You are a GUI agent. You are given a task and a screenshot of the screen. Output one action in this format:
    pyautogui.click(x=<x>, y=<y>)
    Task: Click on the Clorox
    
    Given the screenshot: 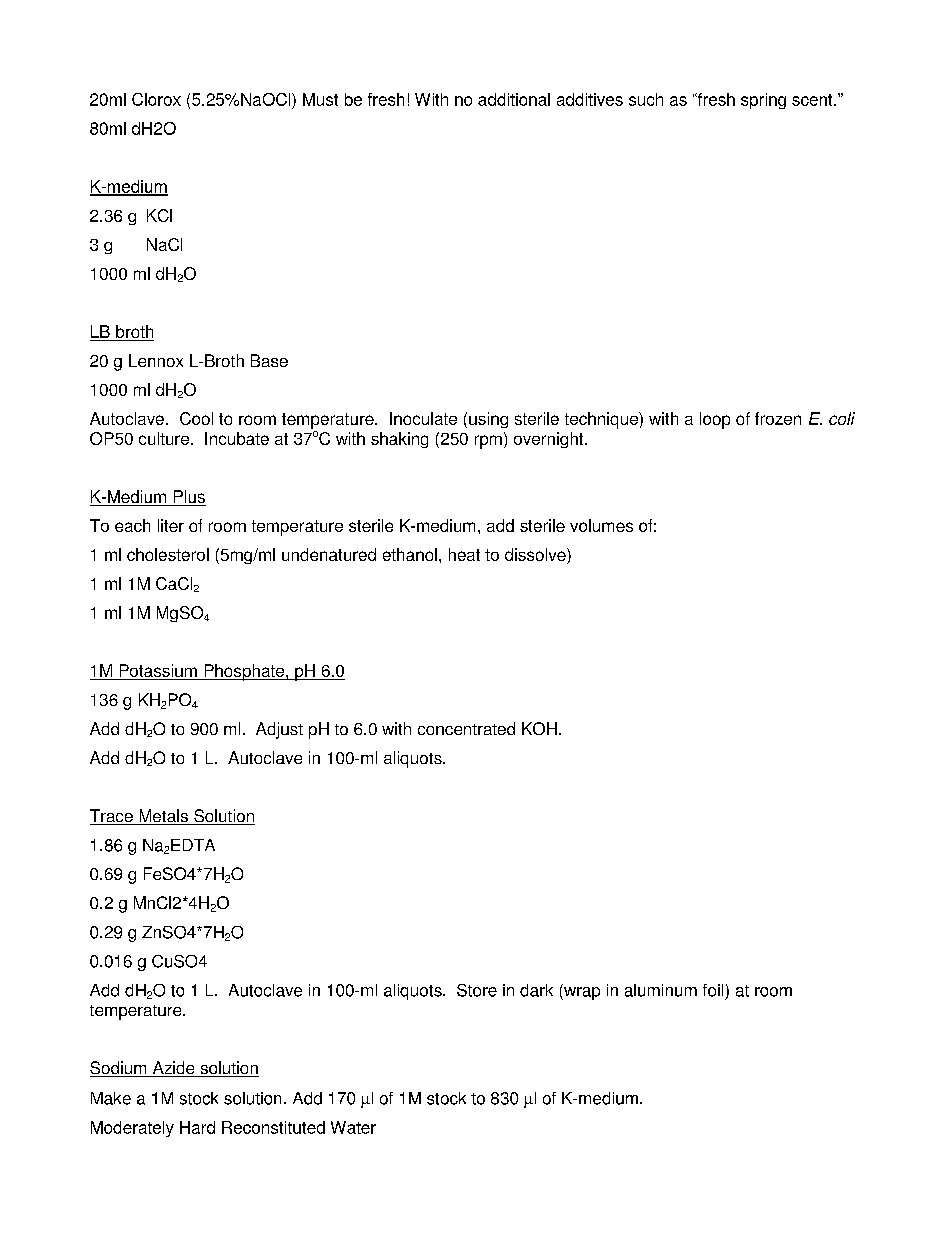 What is the action you would take?
    pyautogui.click(x=156, y=99)
